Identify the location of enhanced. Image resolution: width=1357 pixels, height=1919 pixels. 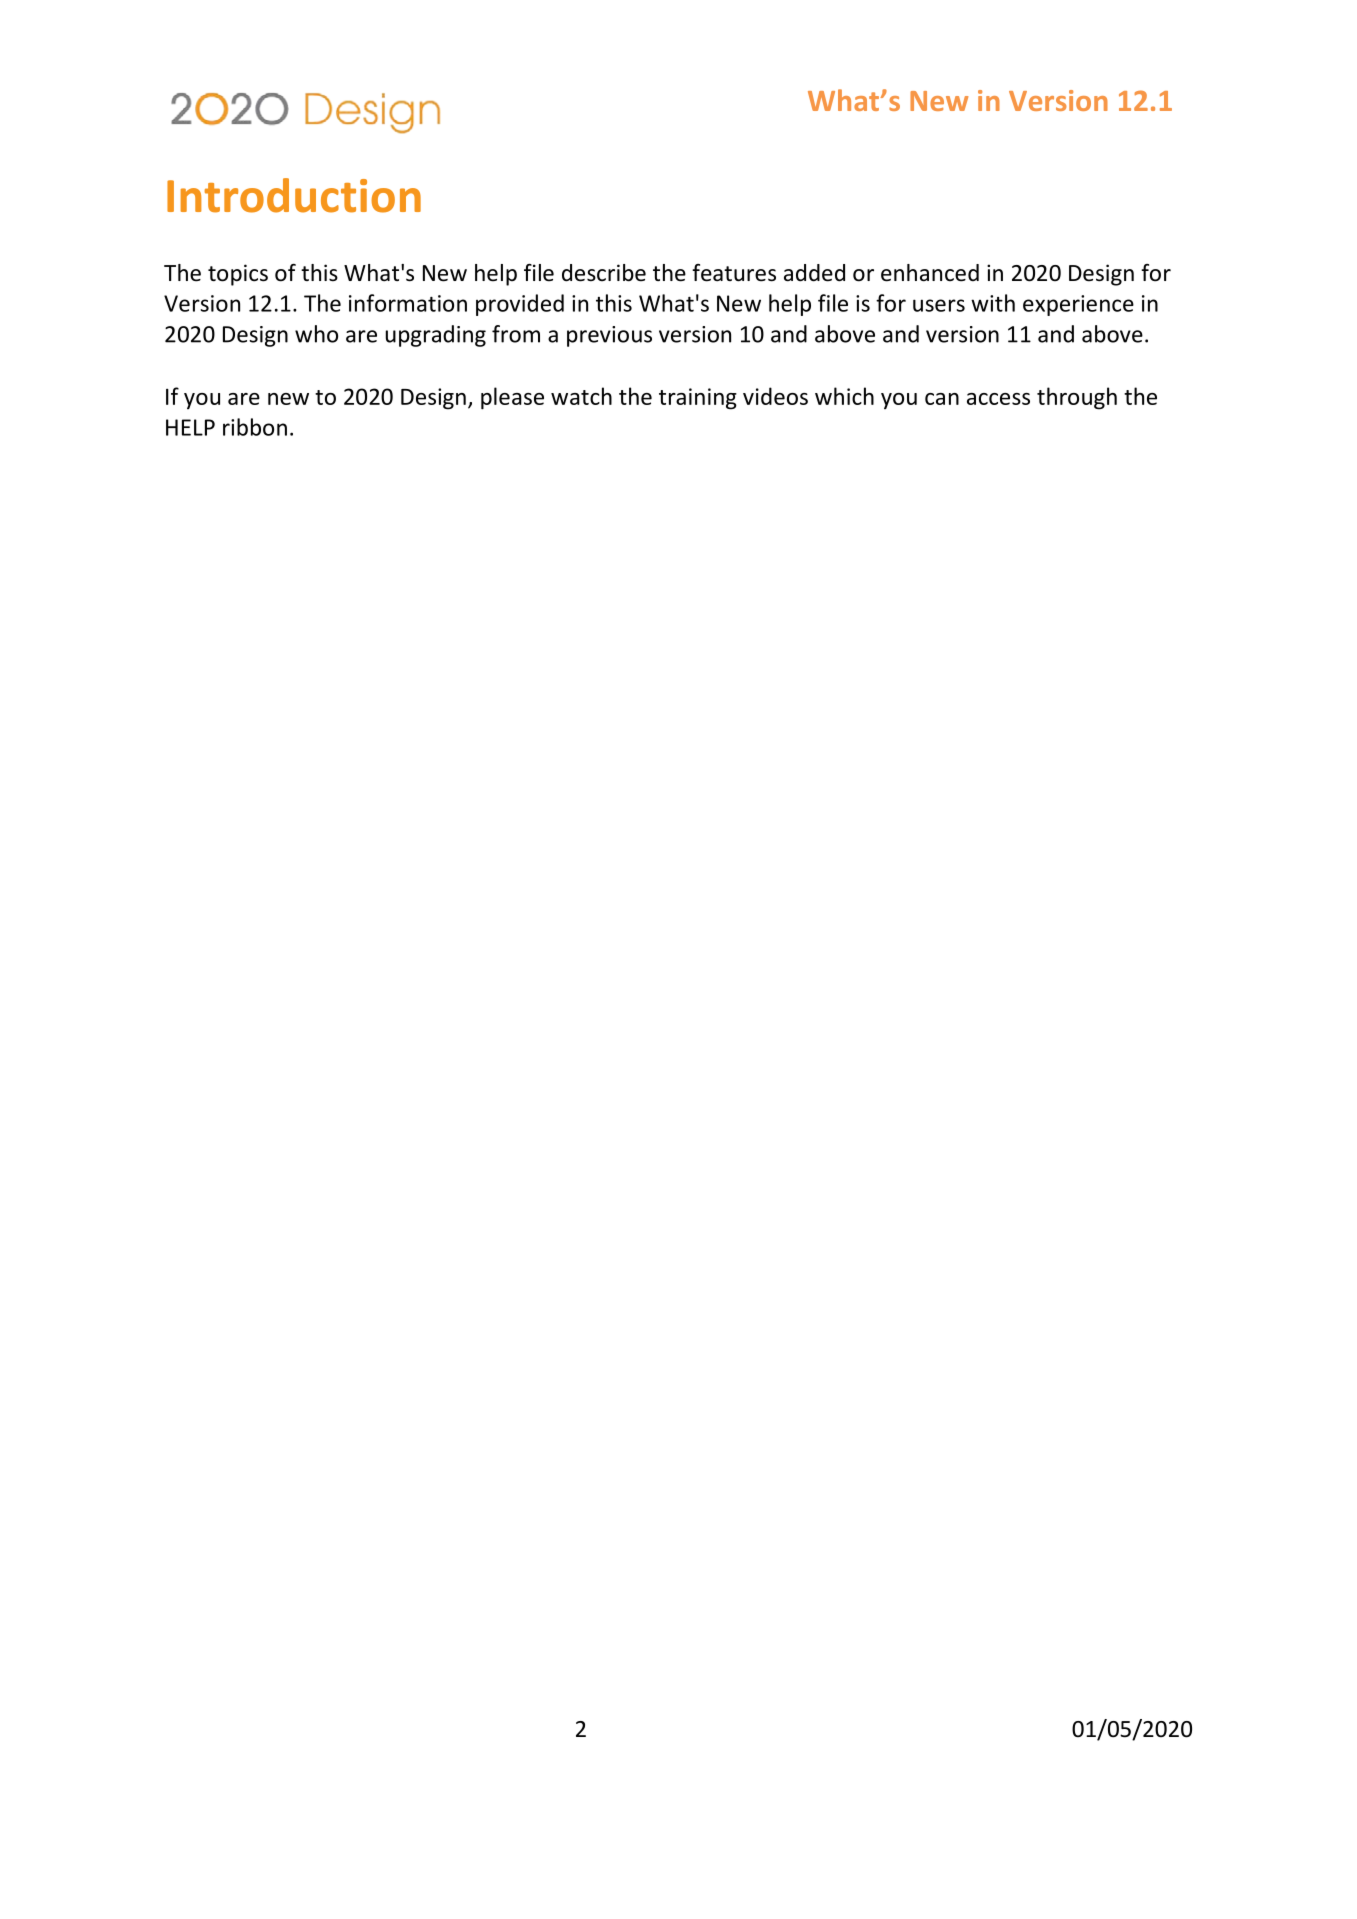
(930, 273).
